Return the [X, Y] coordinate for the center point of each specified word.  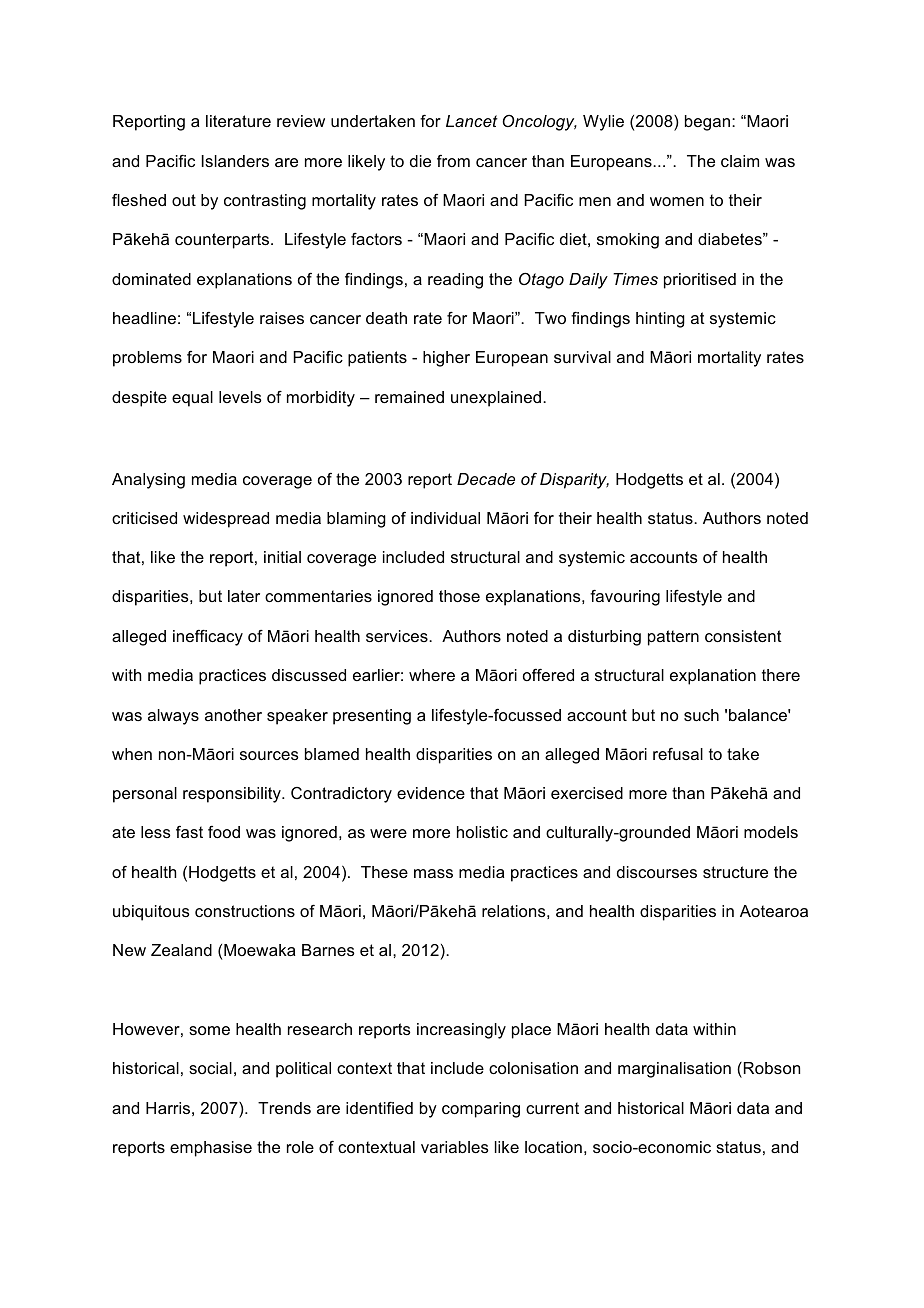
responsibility [233, 795]
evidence [431, 793]
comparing [481, 1110]
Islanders [235, 161]
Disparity [574, 481]
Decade [486, 479]
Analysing [148, 481]
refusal [678, 754]
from [453, 161]
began [707, 123]
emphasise [211, 1149]
